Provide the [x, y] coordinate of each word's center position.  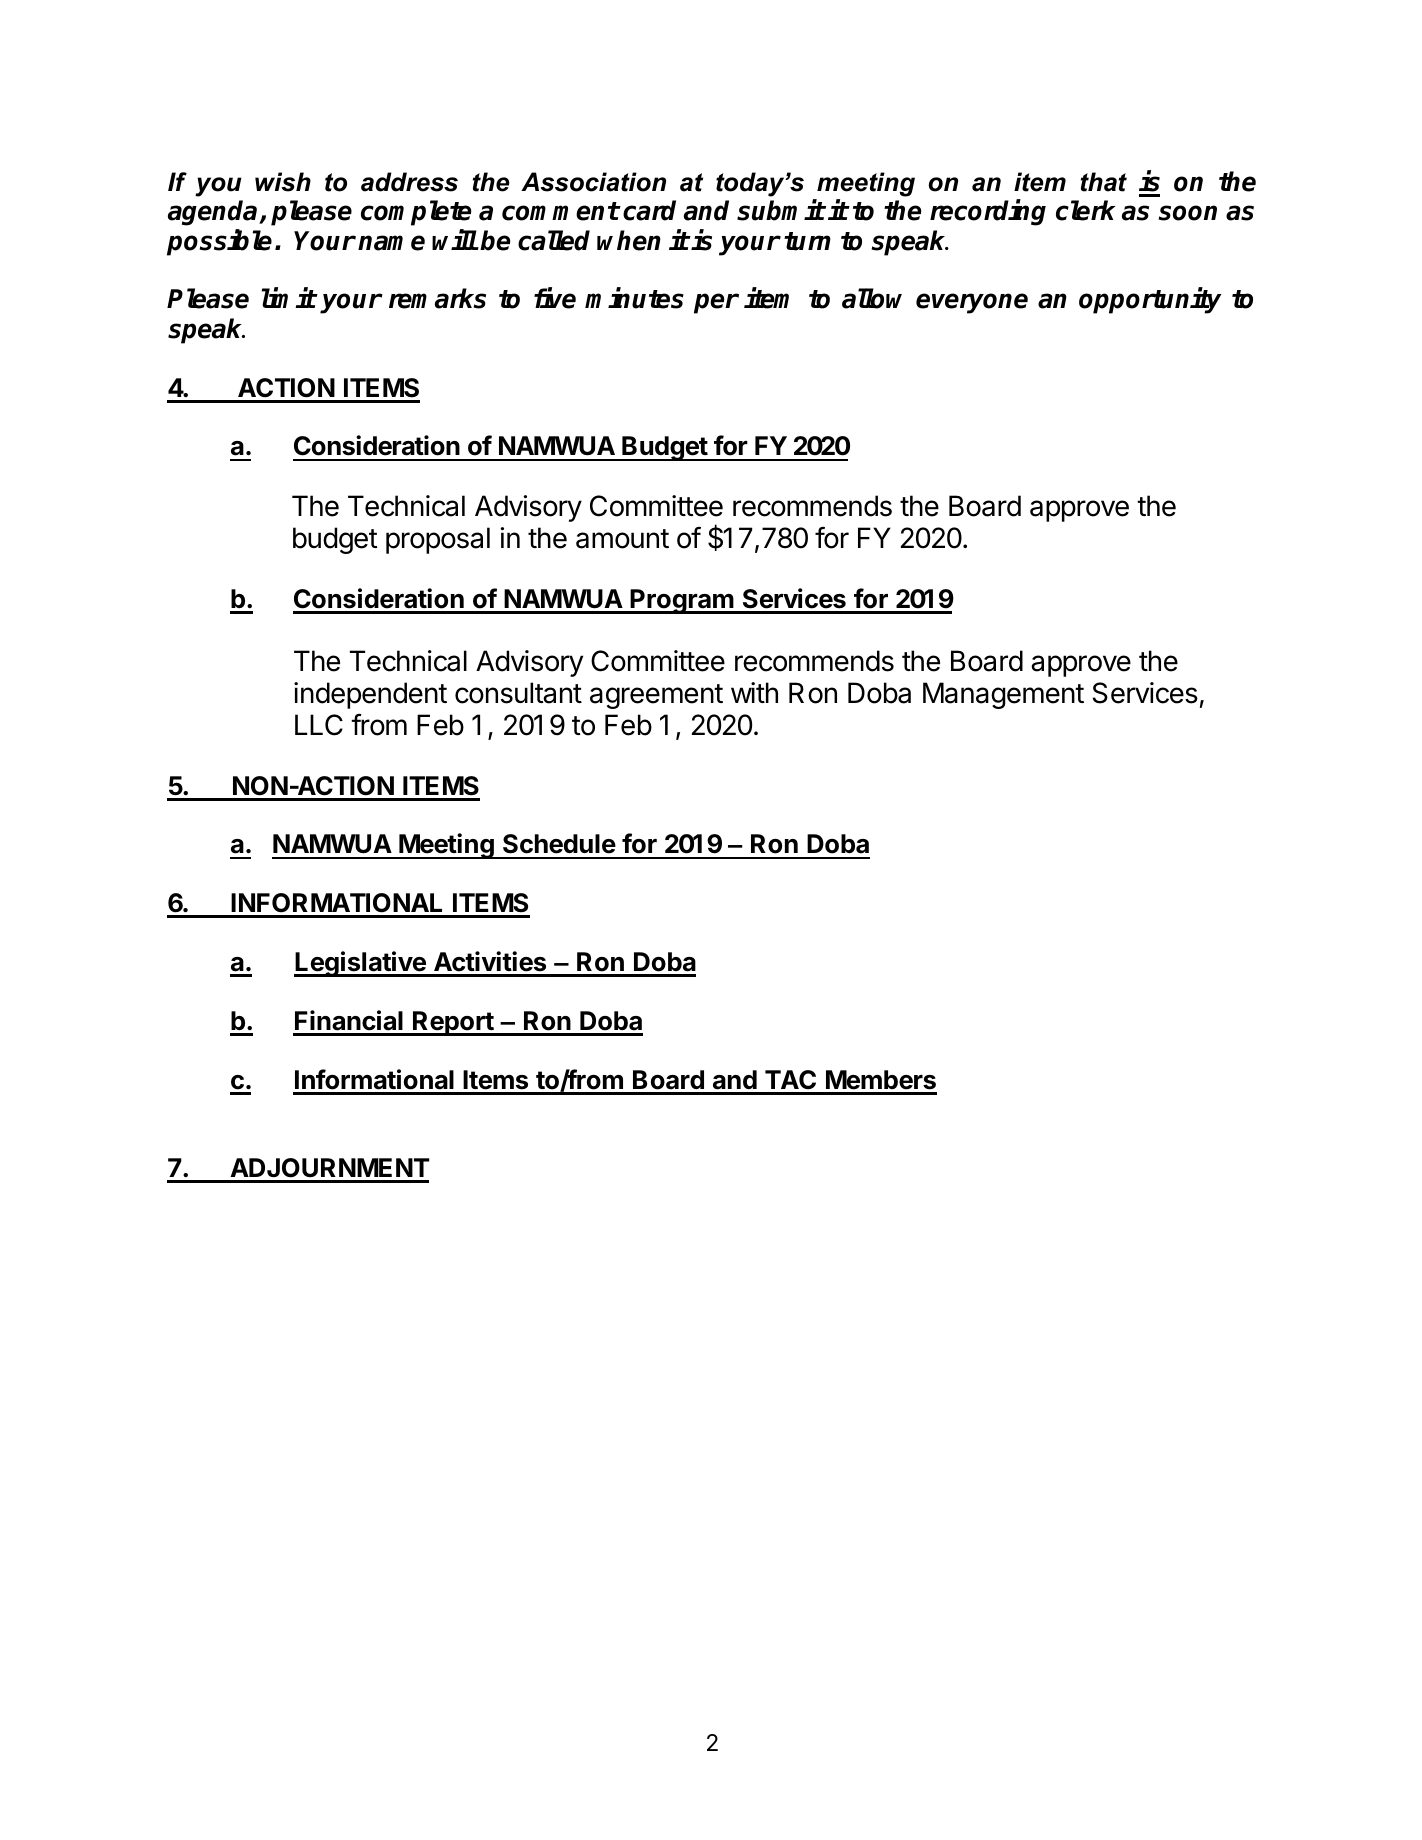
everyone [972, 303]
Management [1003, 695]
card [649, 210]
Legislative [361, 964]
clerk [1086, 210]
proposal [438, 540]
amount [622, 539]
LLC [319, 725]
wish [283, 182]
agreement [656, 696]
